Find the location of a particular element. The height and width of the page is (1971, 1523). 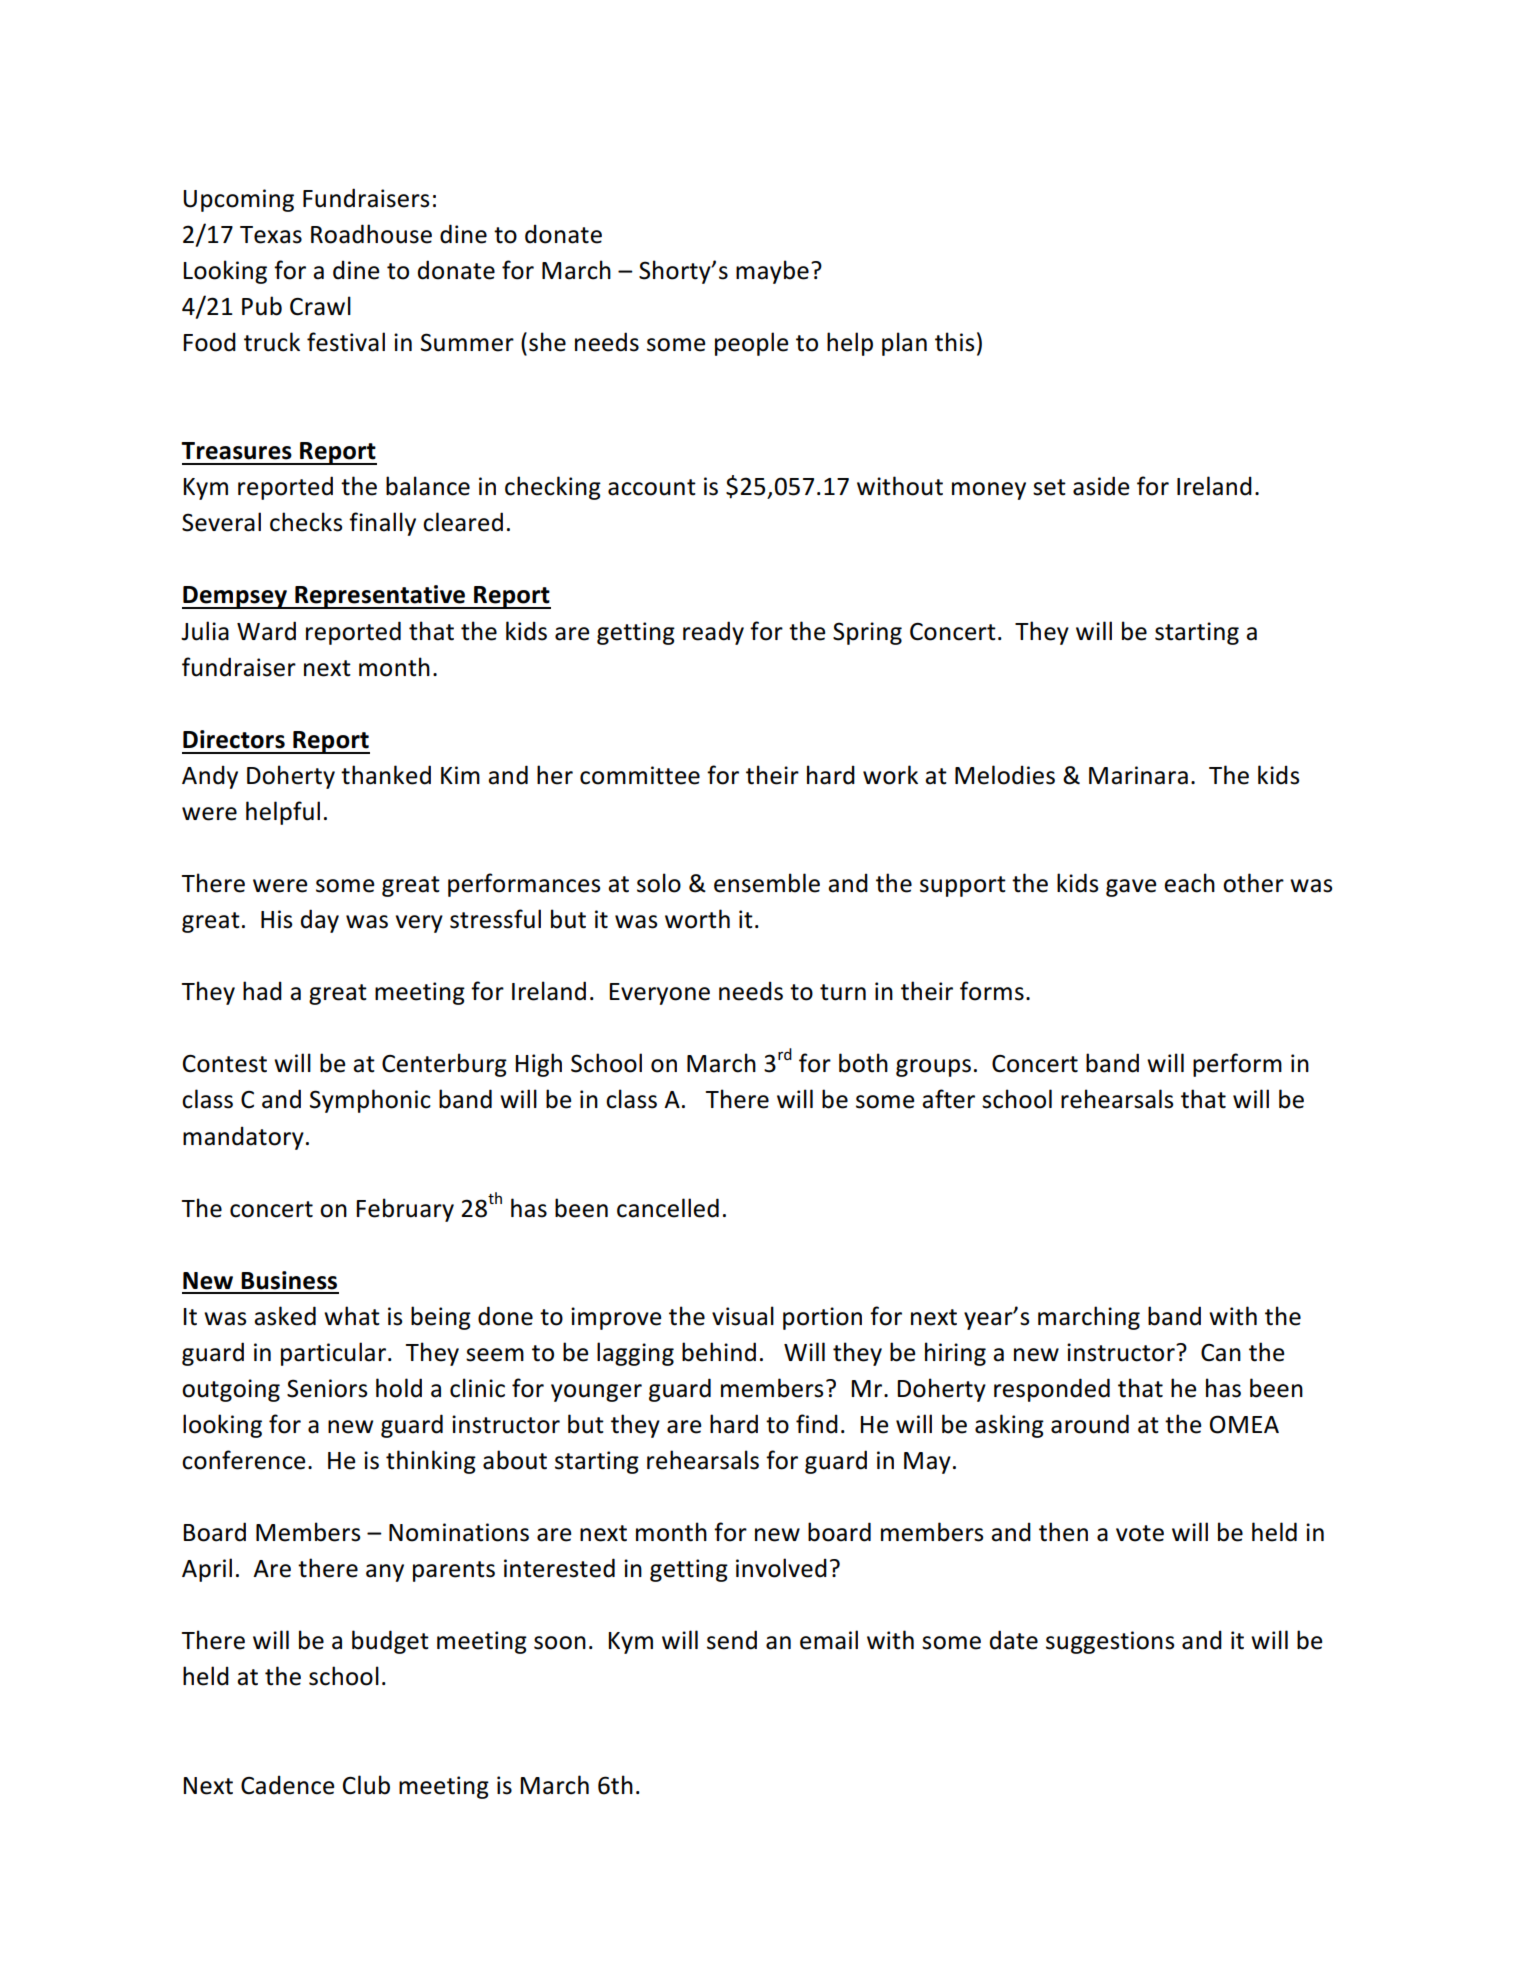

had is located at coordinates (262, 991).
